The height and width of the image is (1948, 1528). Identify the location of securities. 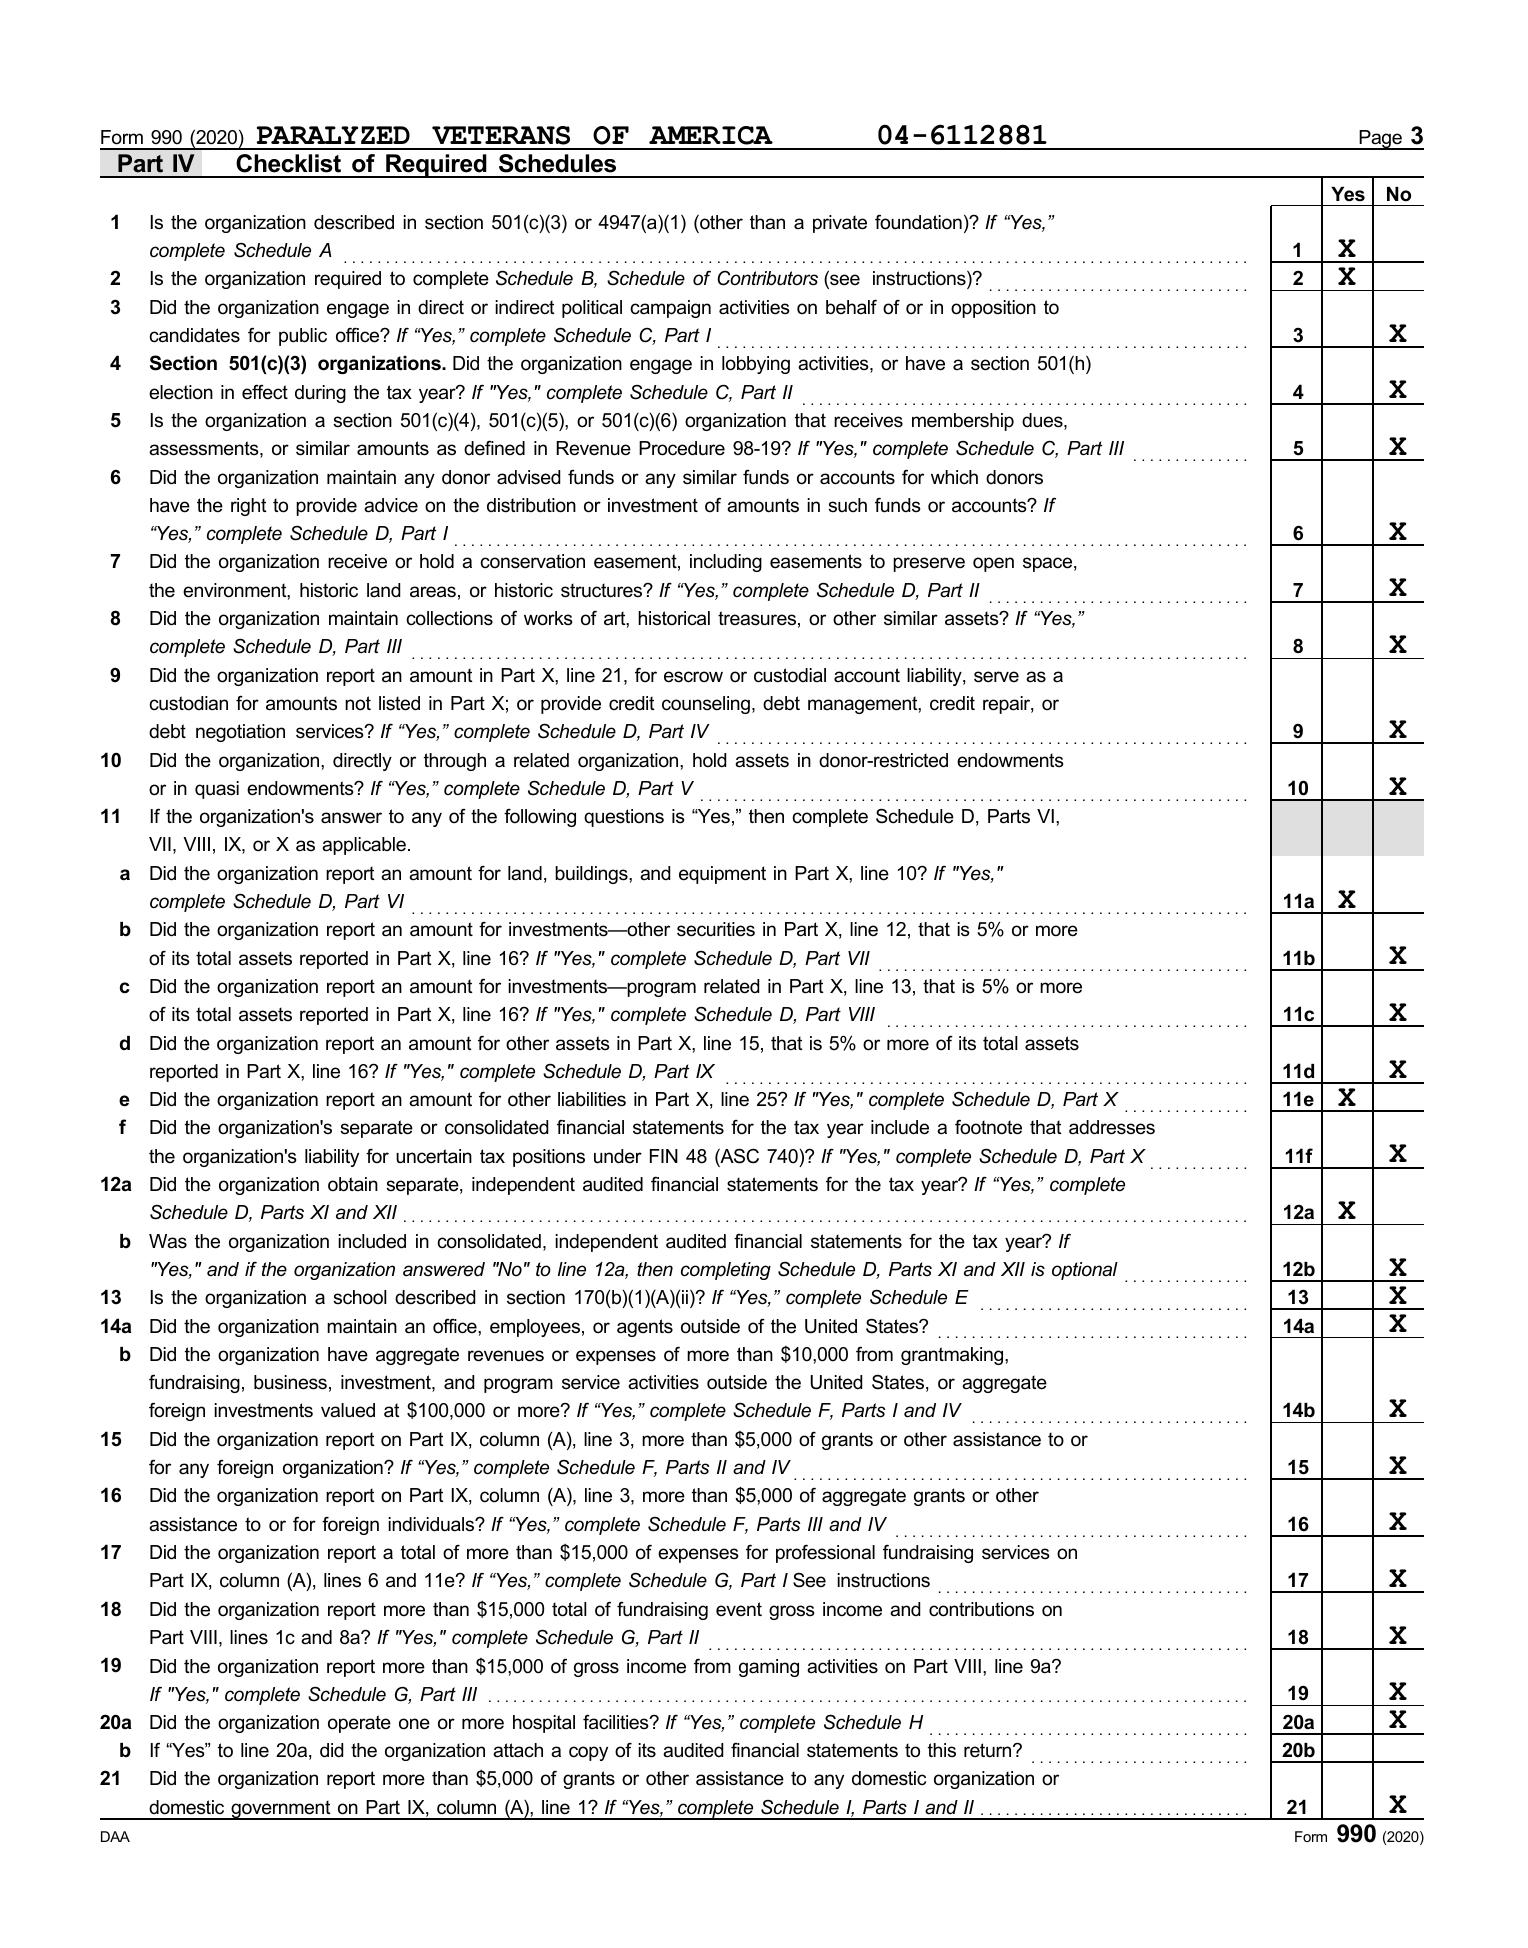
(716, 929).
